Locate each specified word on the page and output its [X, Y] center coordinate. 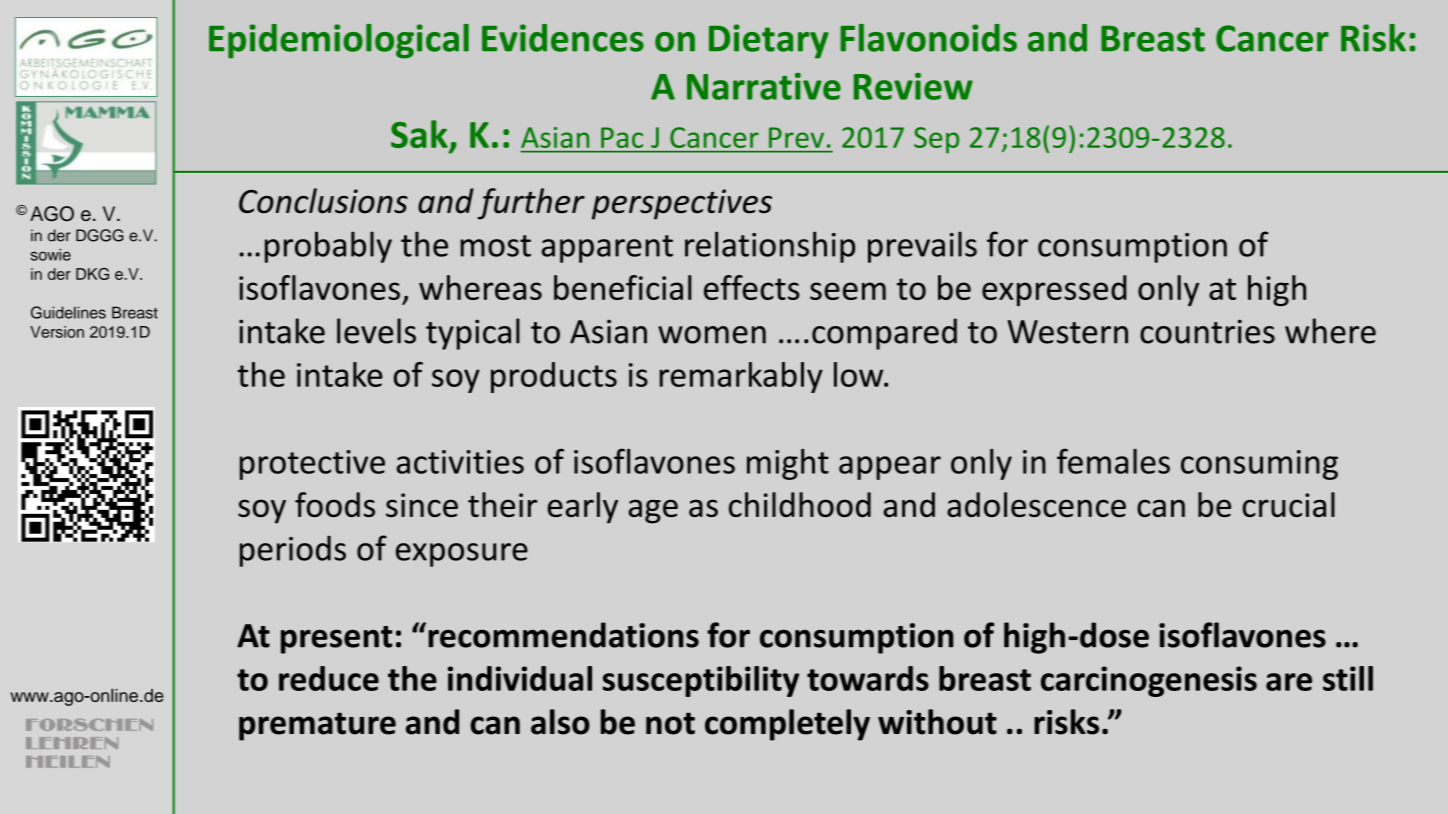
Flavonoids [928, 38]
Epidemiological [339, 41]
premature [317, 726]
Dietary [769, 41]
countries [1207, 331]
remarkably [741, 377]
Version [57, 332]
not [670, 723]
